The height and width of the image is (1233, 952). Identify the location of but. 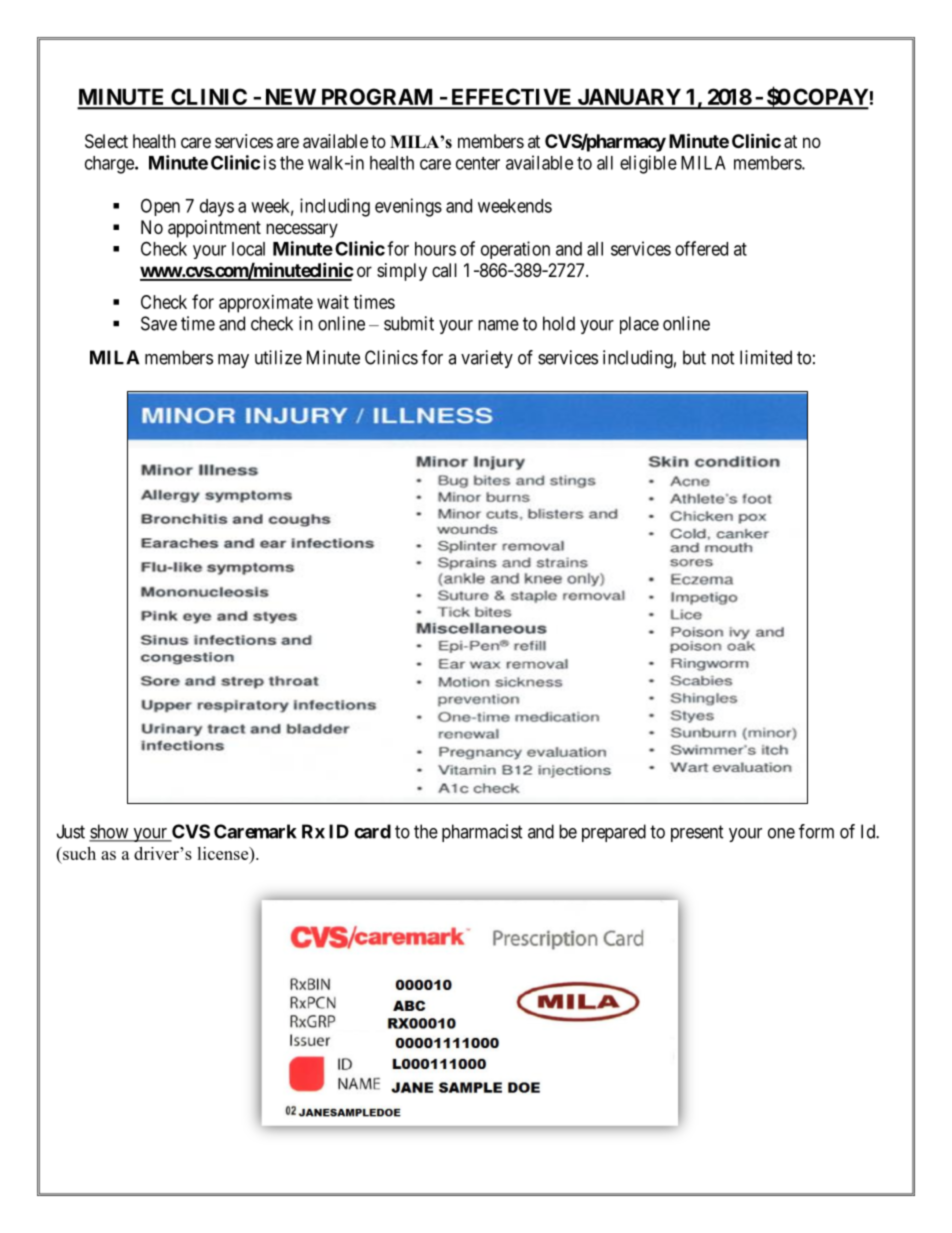
(694, 357).
